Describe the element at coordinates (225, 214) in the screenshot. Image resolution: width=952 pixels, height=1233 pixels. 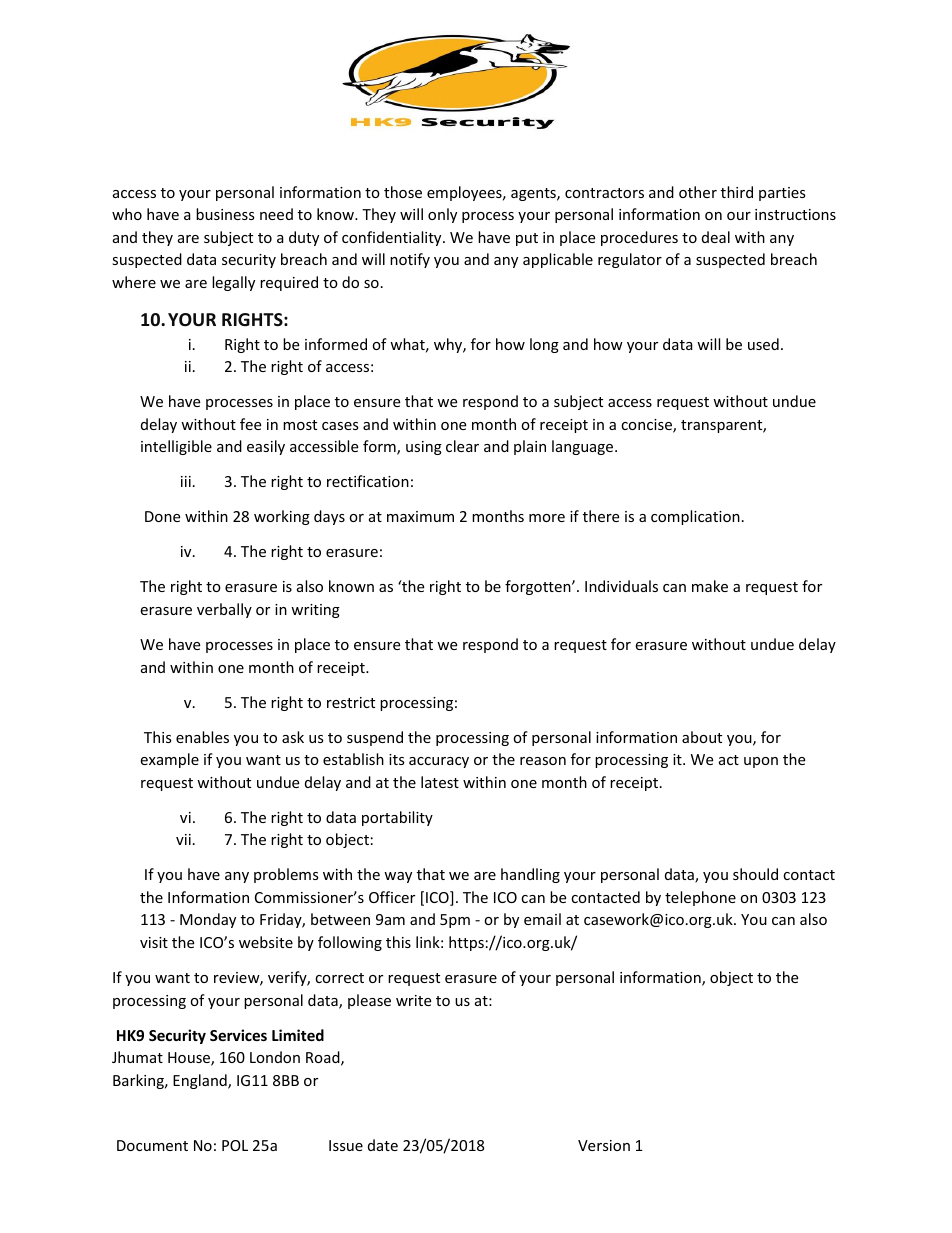
I see `business` at that location.
